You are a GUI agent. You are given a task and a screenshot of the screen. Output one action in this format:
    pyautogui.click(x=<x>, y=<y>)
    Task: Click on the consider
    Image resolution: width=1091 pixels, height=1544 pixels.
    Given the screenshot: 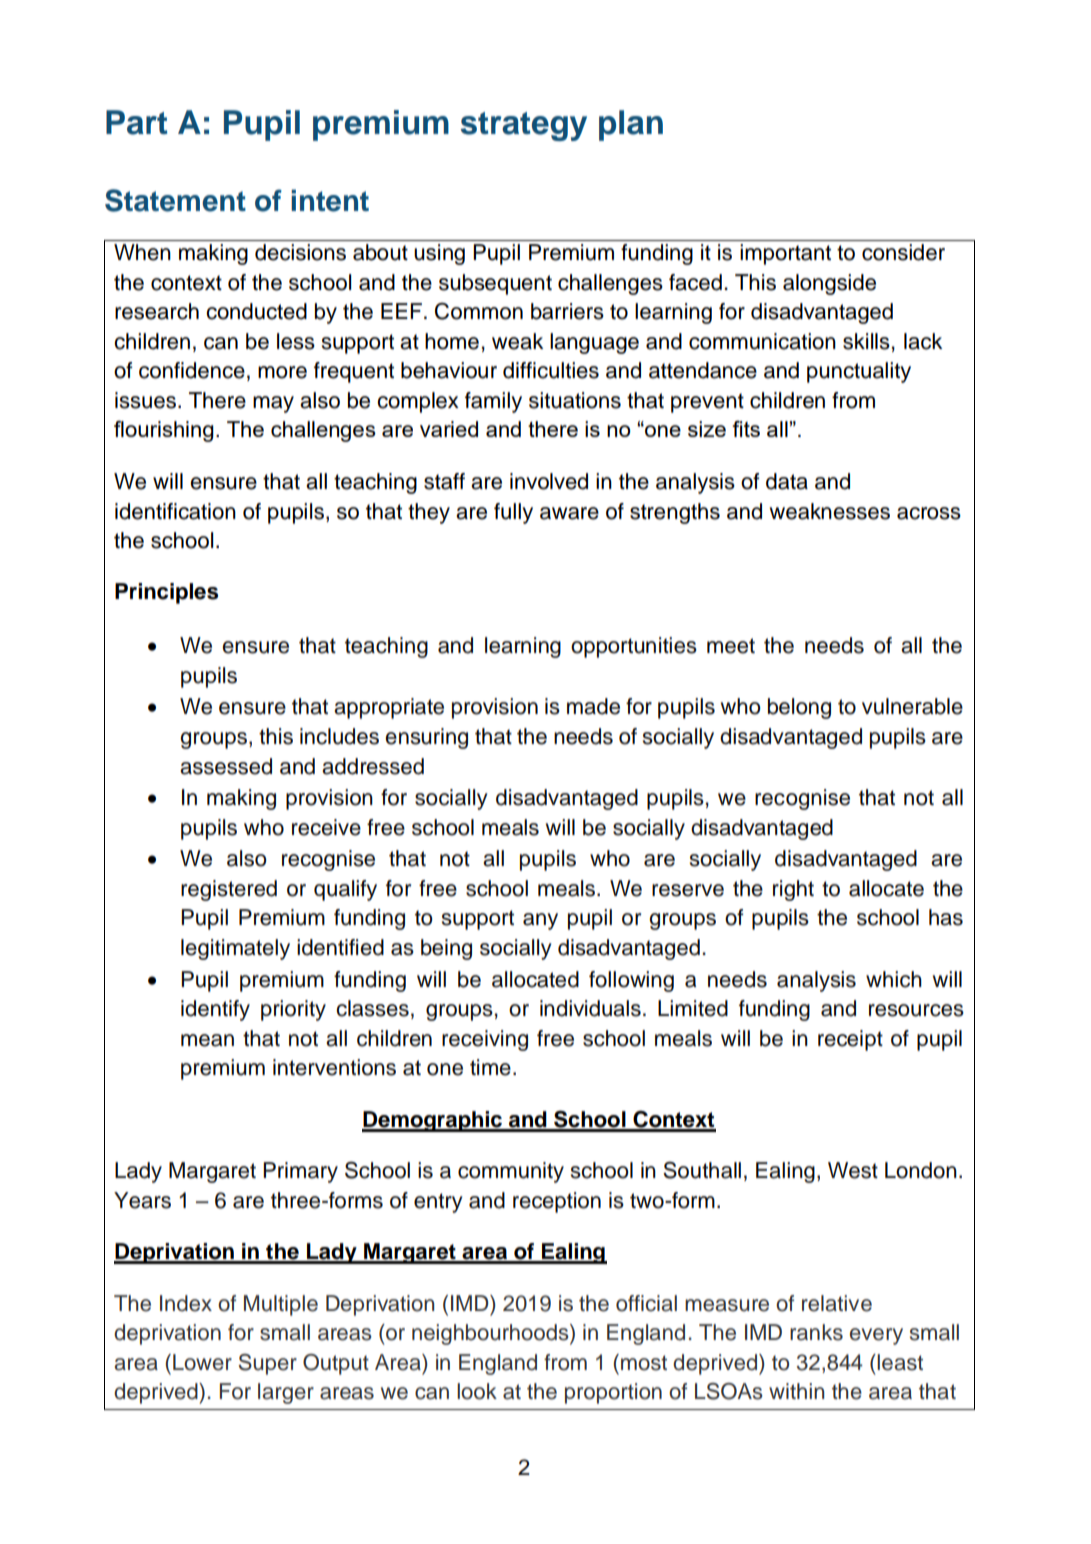 What is the action you would take?
    pyautogui.click(x=903, y=252)
